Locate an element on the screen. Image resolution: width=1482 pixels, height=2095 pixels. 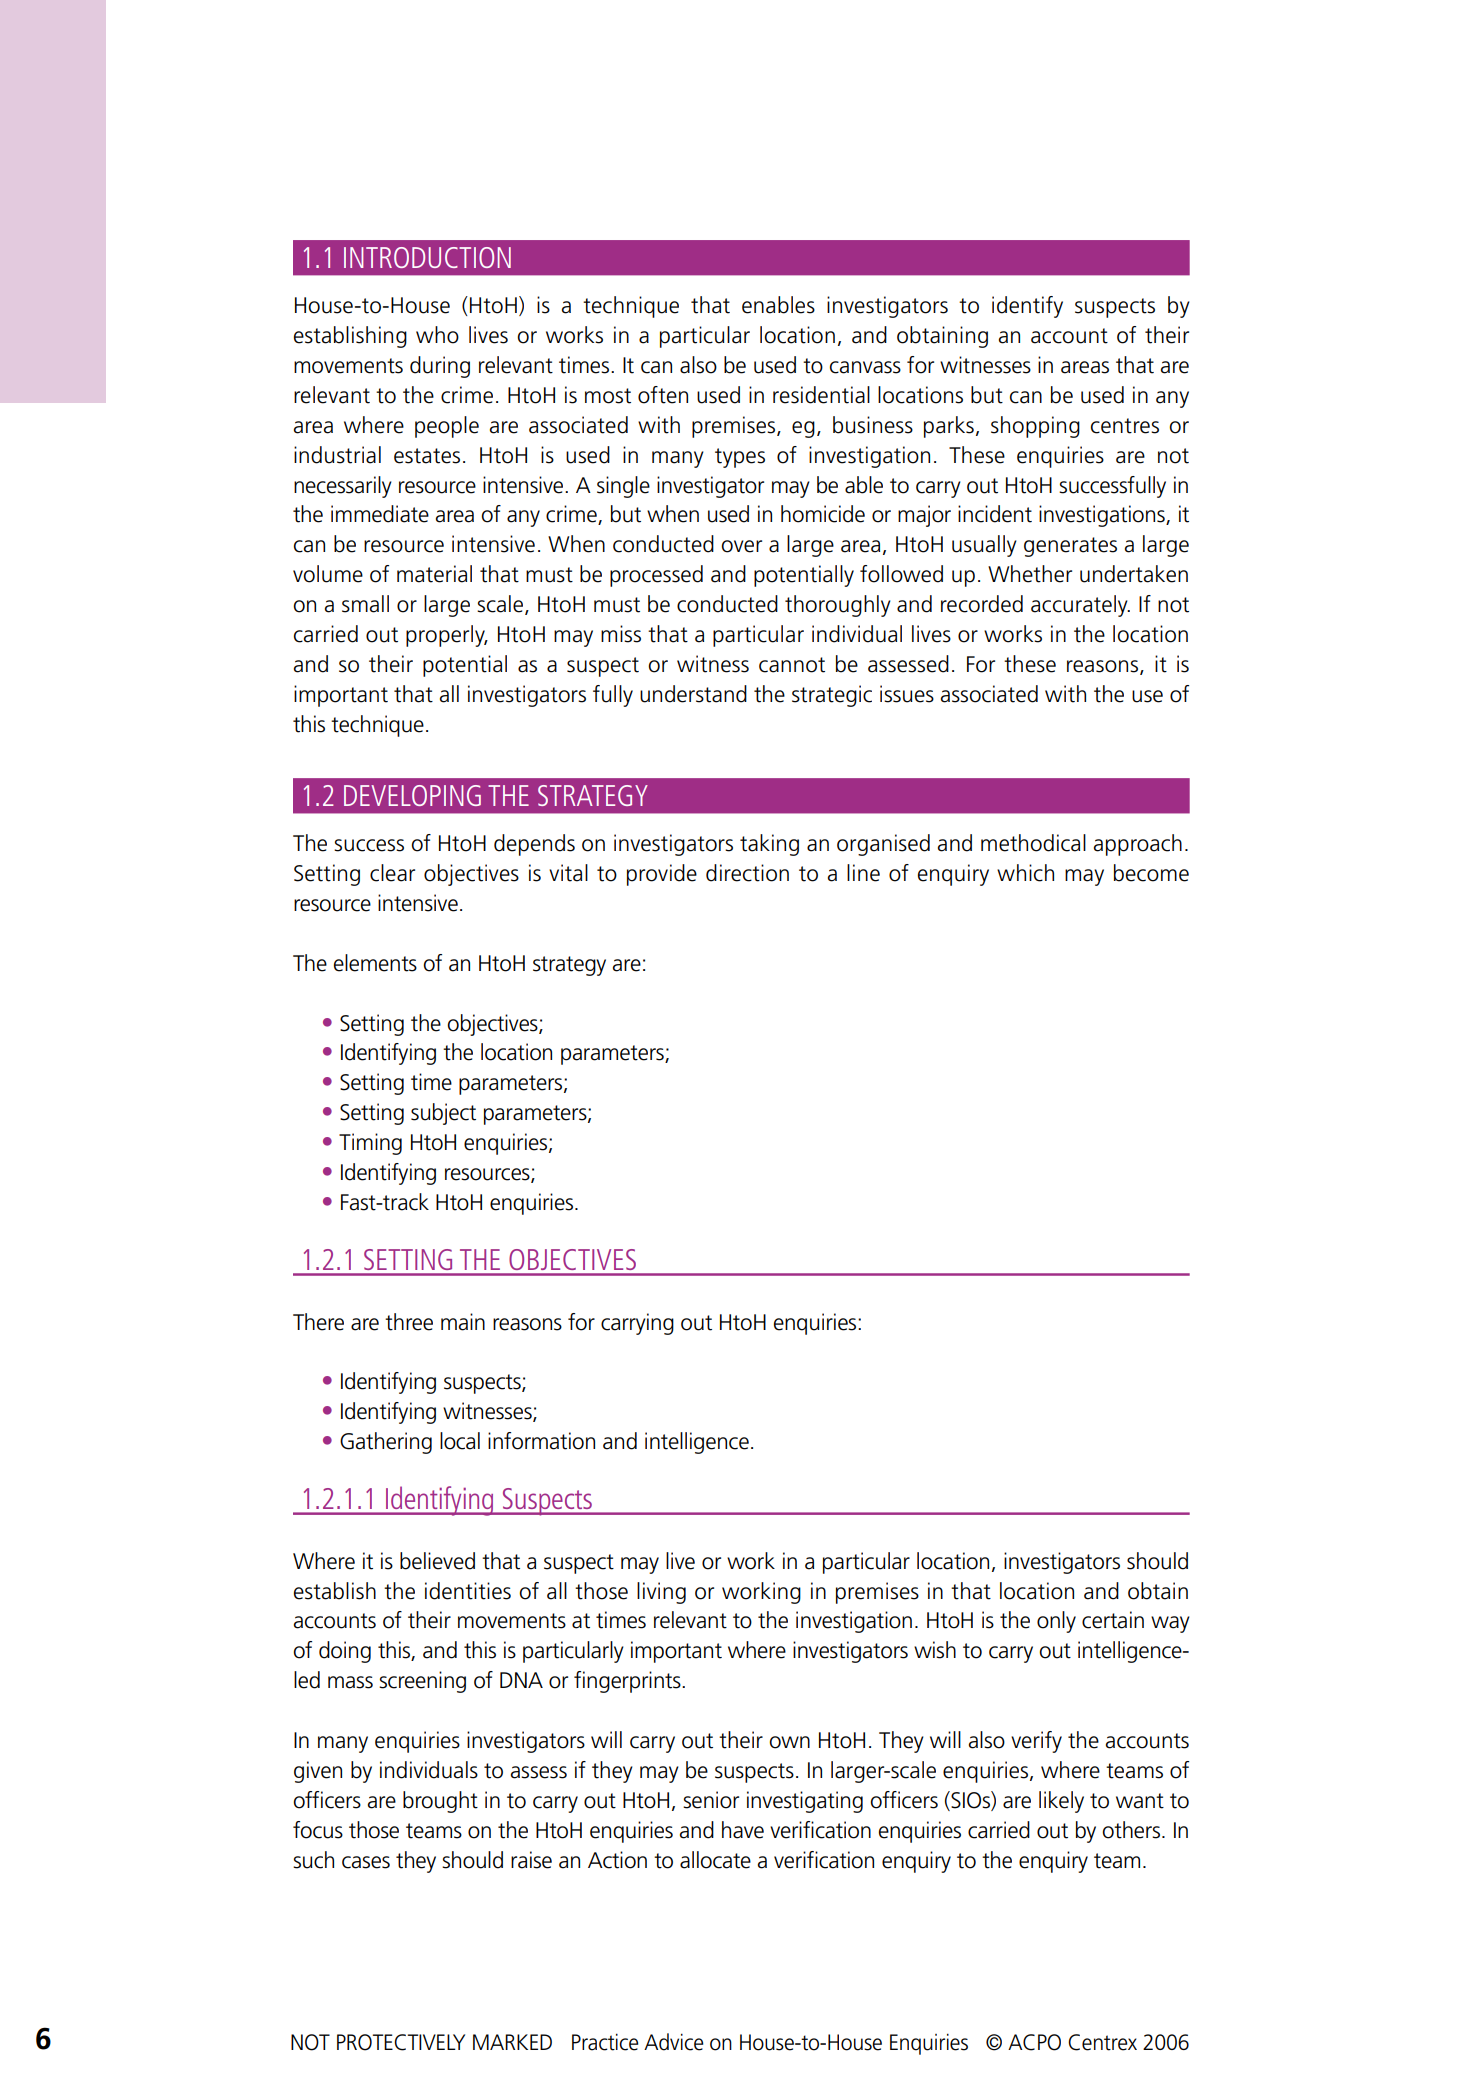
PROTECTIVELY is located at coordinates (401, 2042).
